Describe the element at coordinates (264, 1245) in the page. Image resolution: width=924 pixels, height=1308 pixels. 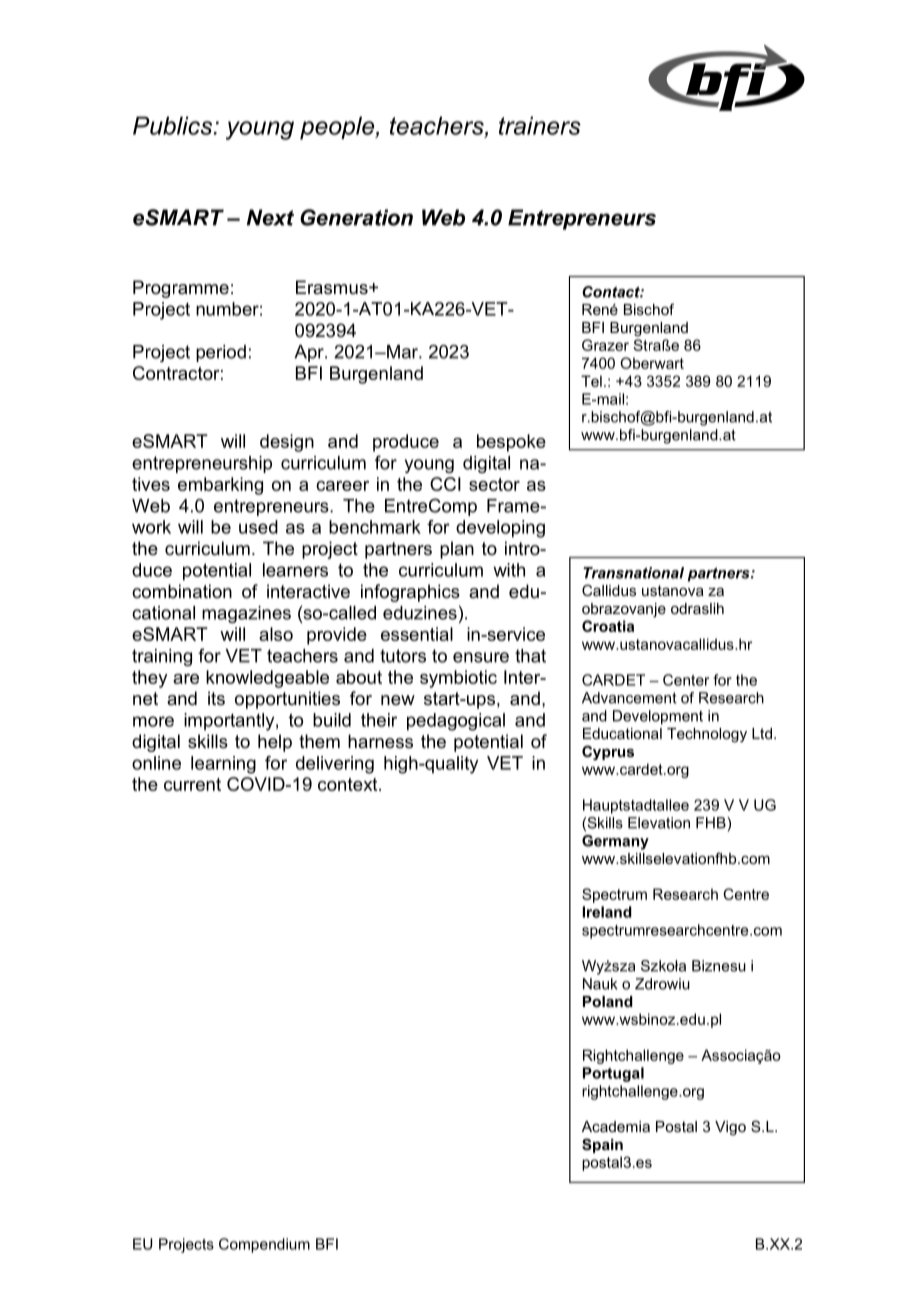
I see `Compendium` at that location.
